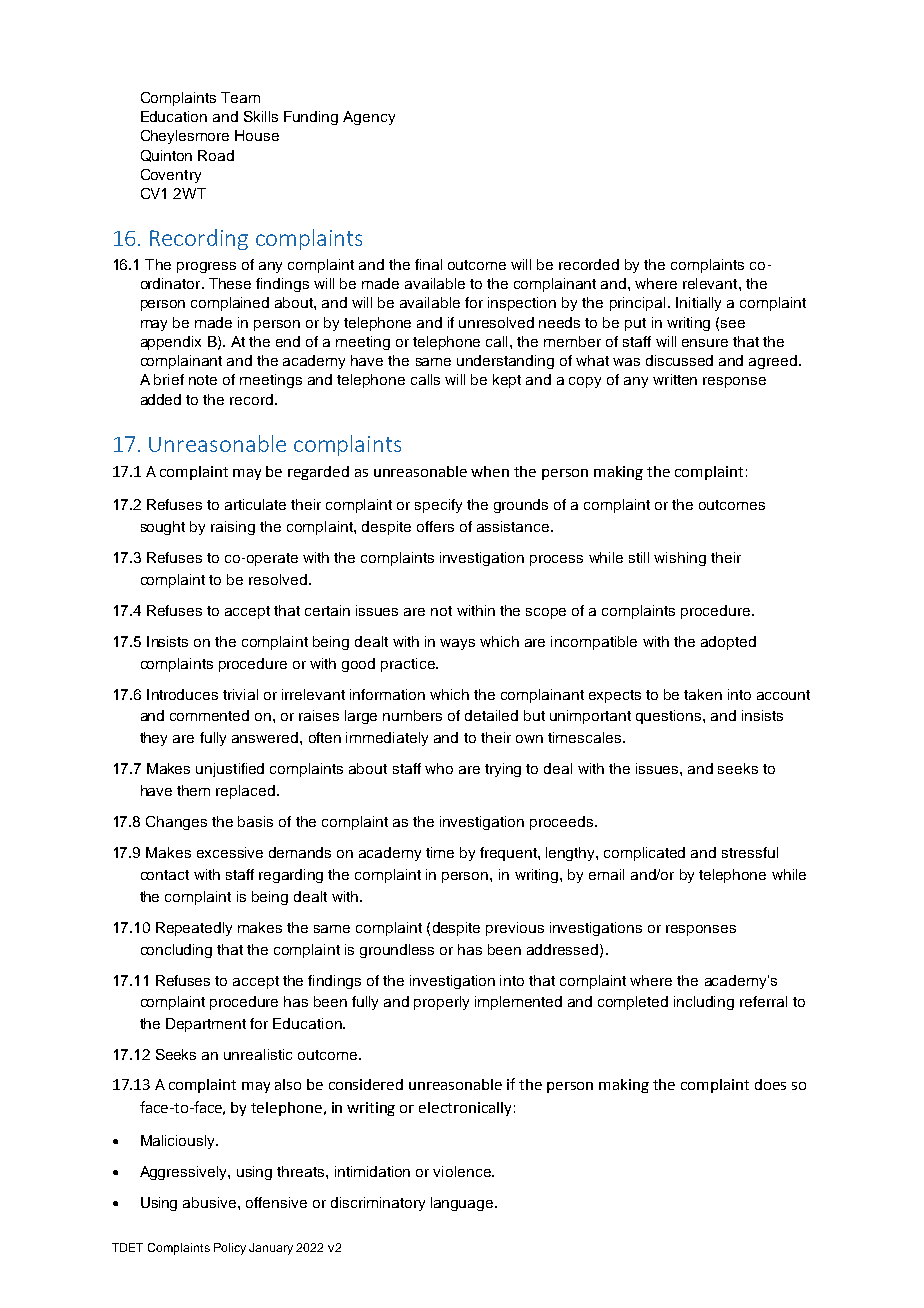 The height and width of the screenshot is (1308, 924). I want to click on Initially, so click(698, 304).
